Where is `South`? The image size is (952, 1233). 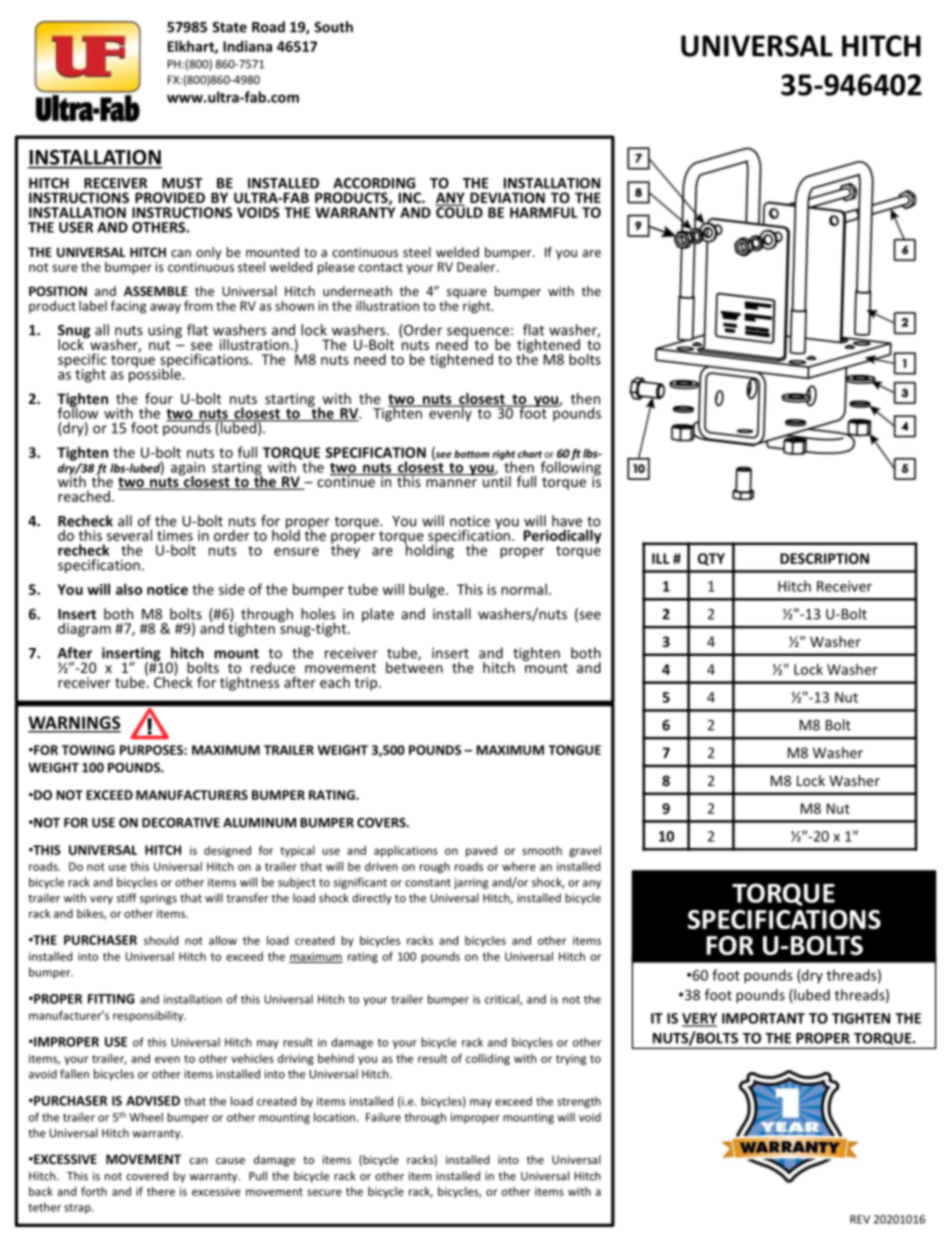 South is located at coordinates (333, 27).
